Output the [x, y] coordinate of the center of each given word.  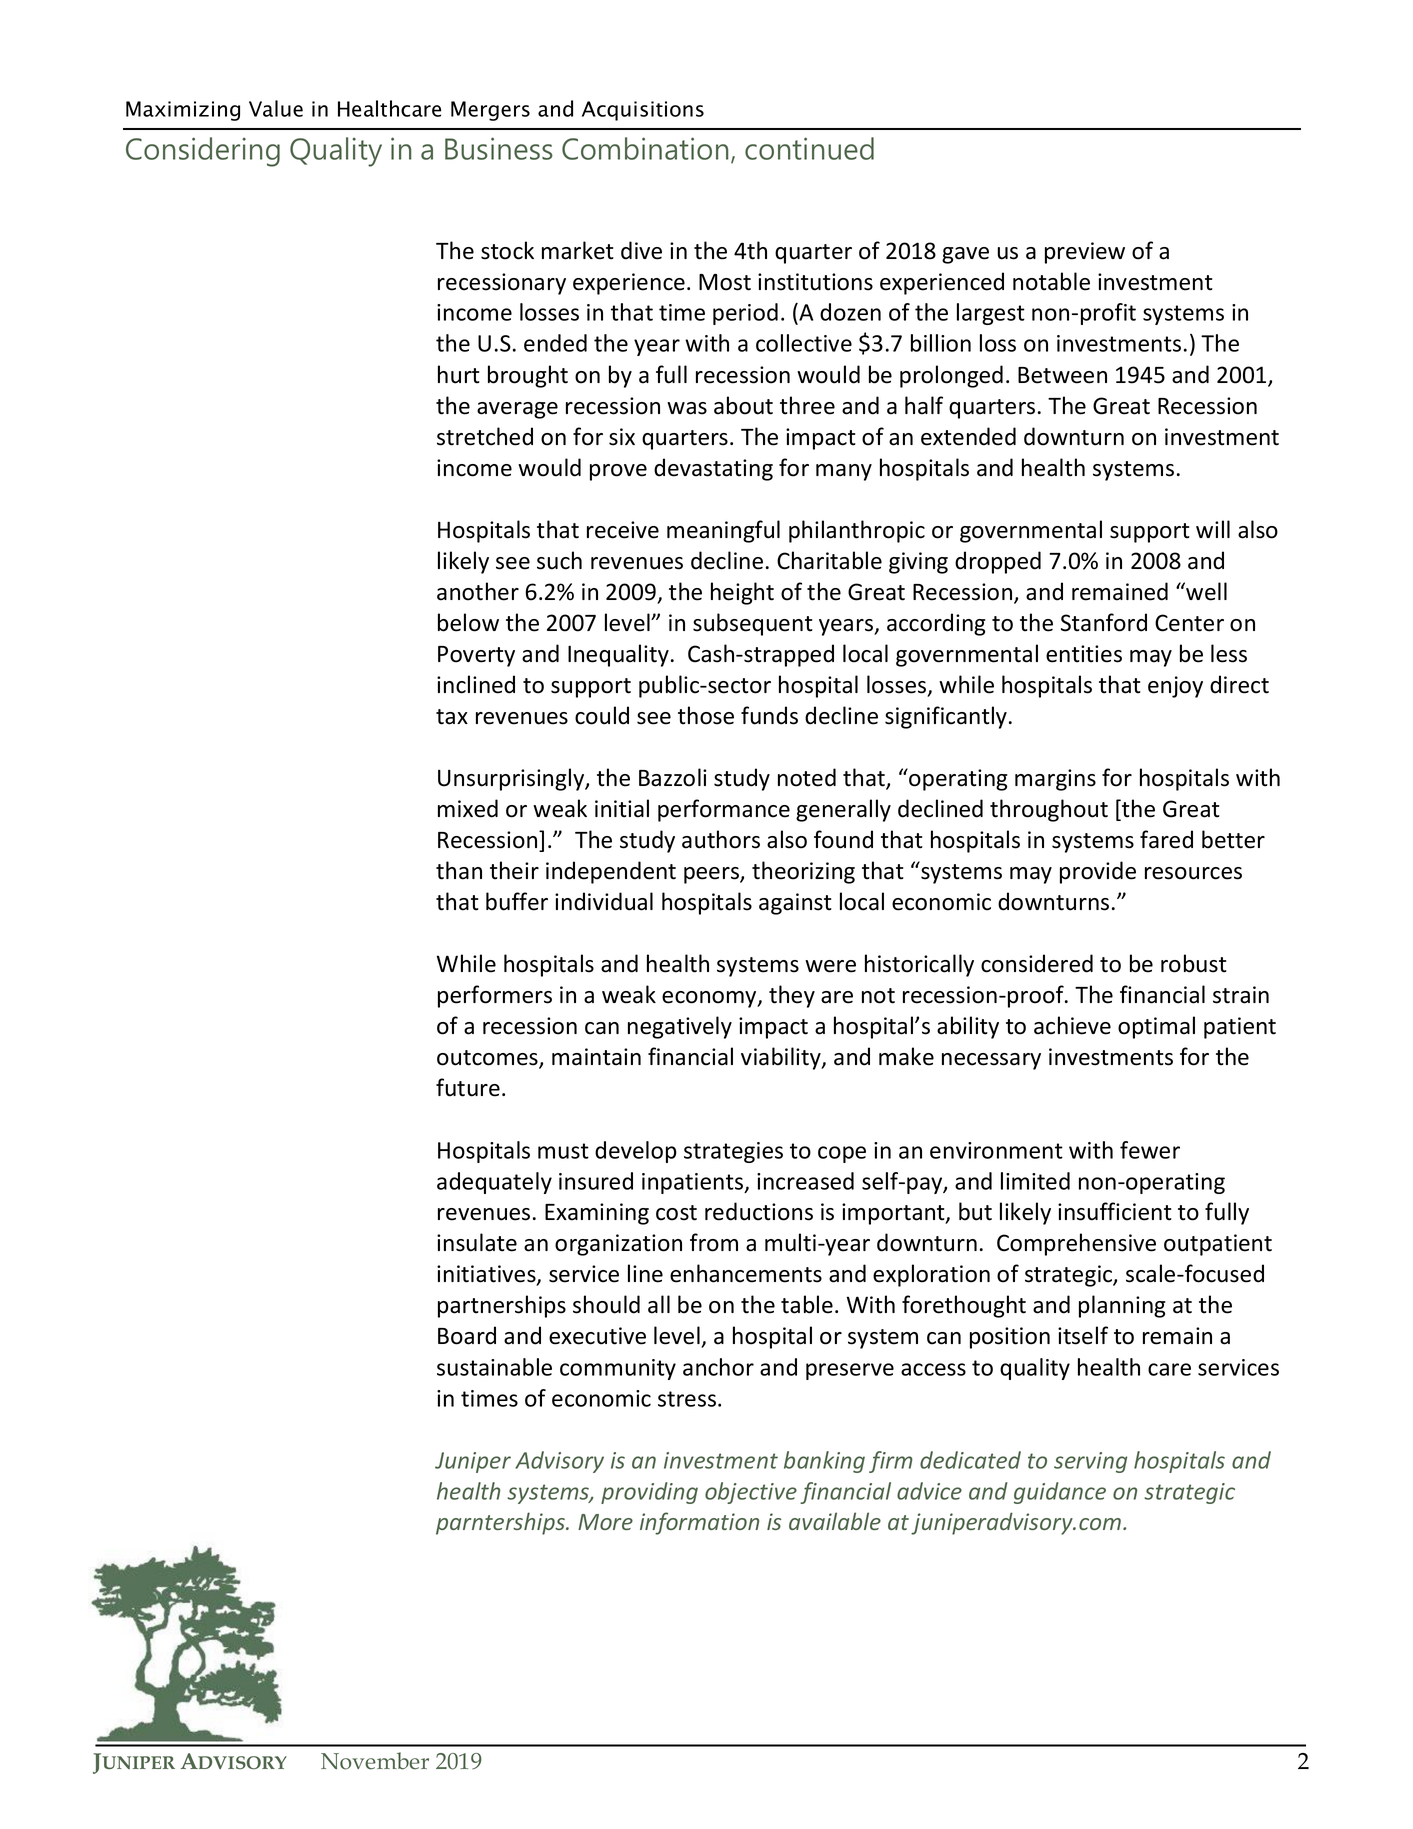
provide [1098, 872]
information [699, 1523]
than [459, 870]
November [375, 1761]
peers [712, 875]
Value [276, 108]
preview [1085, 253]
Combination [645, 148]
